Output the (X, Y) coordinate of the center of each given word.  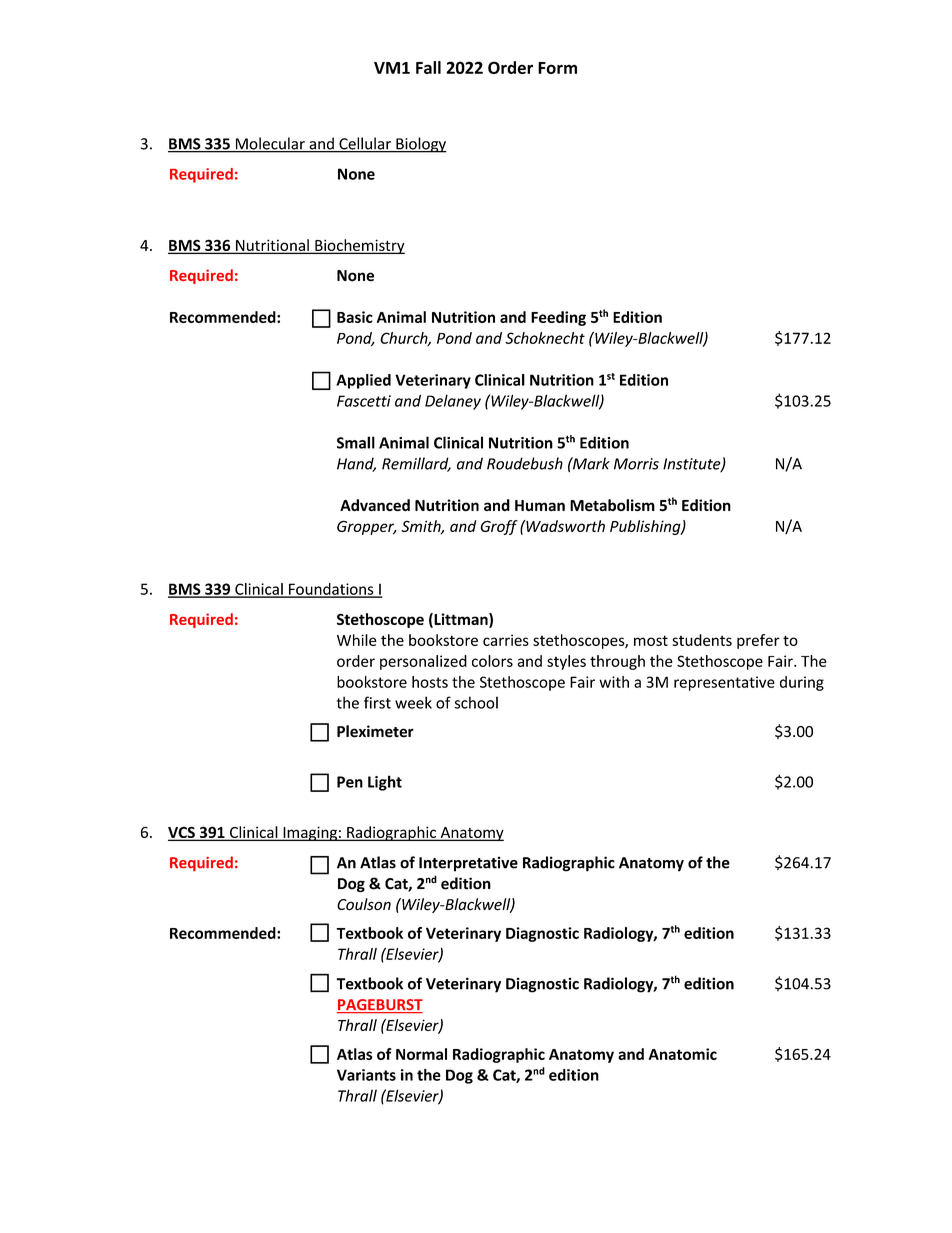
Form (557, 68)
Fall (428, 67)
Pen (350, 782)
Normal (421, 1054)
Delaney (453, 402)
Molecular (270, 144)
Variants (366, 1075)
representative (724, 683)
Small (356, 442)
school (476, 702)
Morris (636, 464)
